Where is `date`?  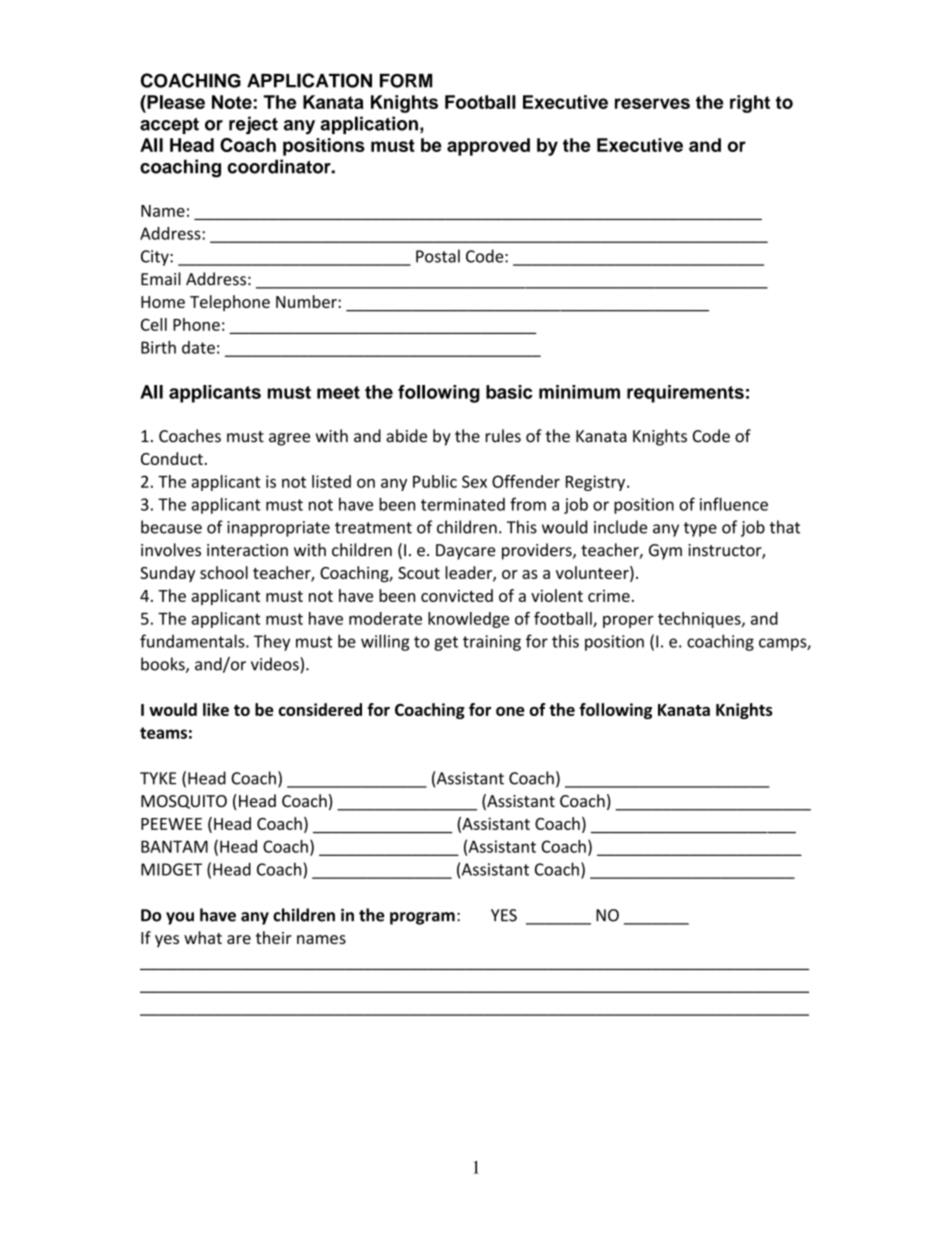 date is located at coordinates (198, 347).
